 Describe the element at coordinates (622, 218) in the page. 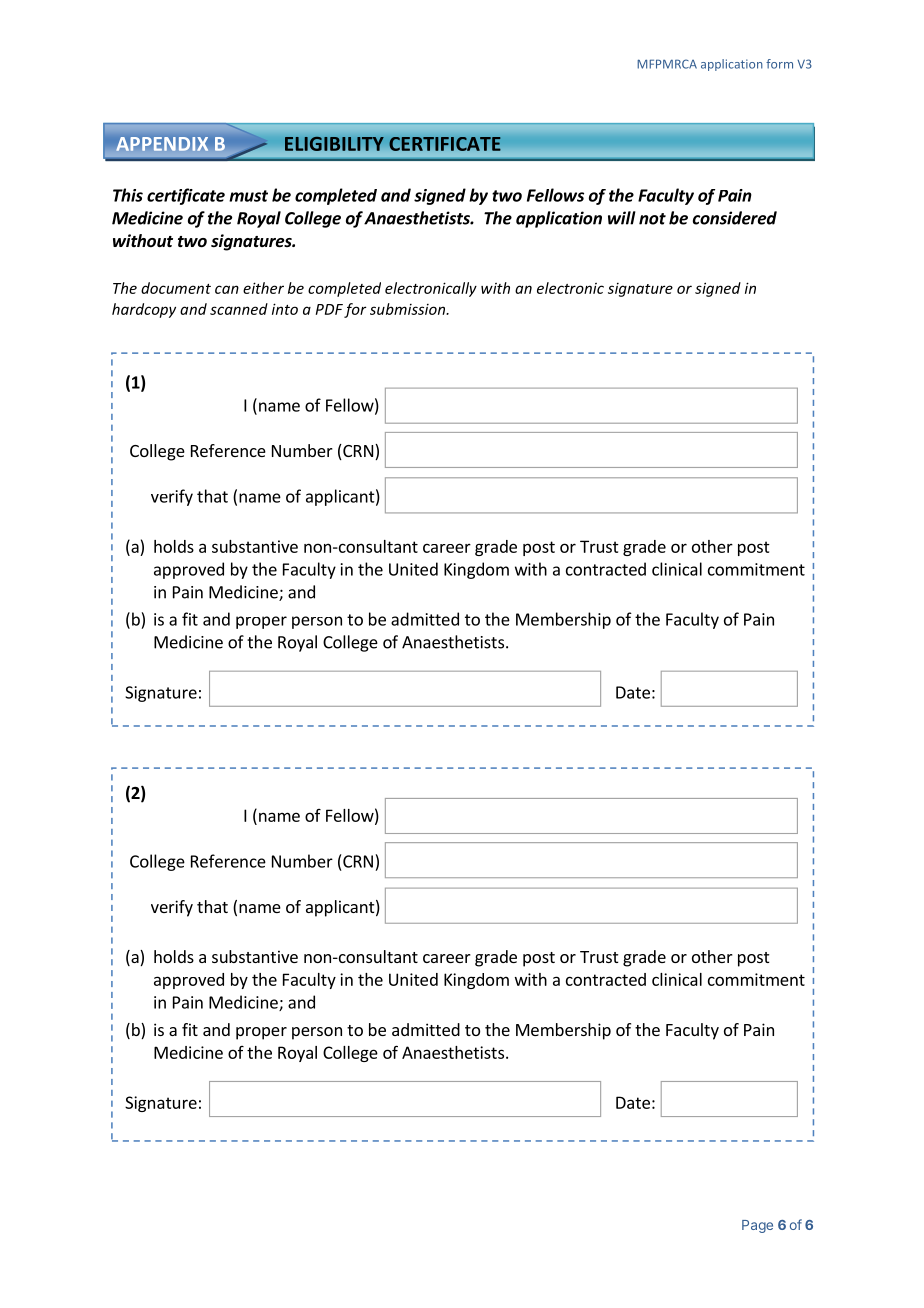

I see `will` at that location.
